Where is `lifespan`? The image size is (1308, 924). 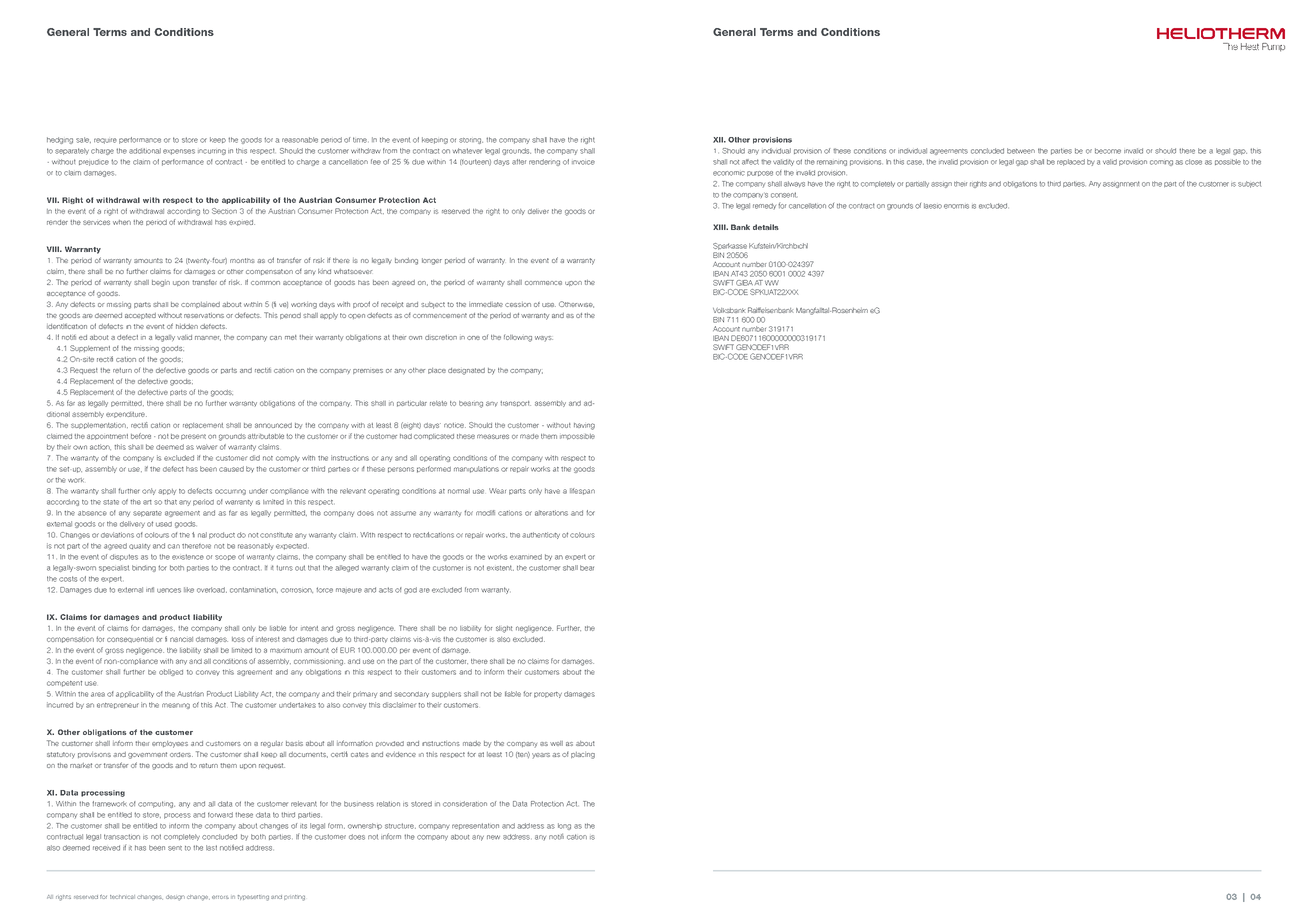
lifespan is located at coordinates (582, 491).
